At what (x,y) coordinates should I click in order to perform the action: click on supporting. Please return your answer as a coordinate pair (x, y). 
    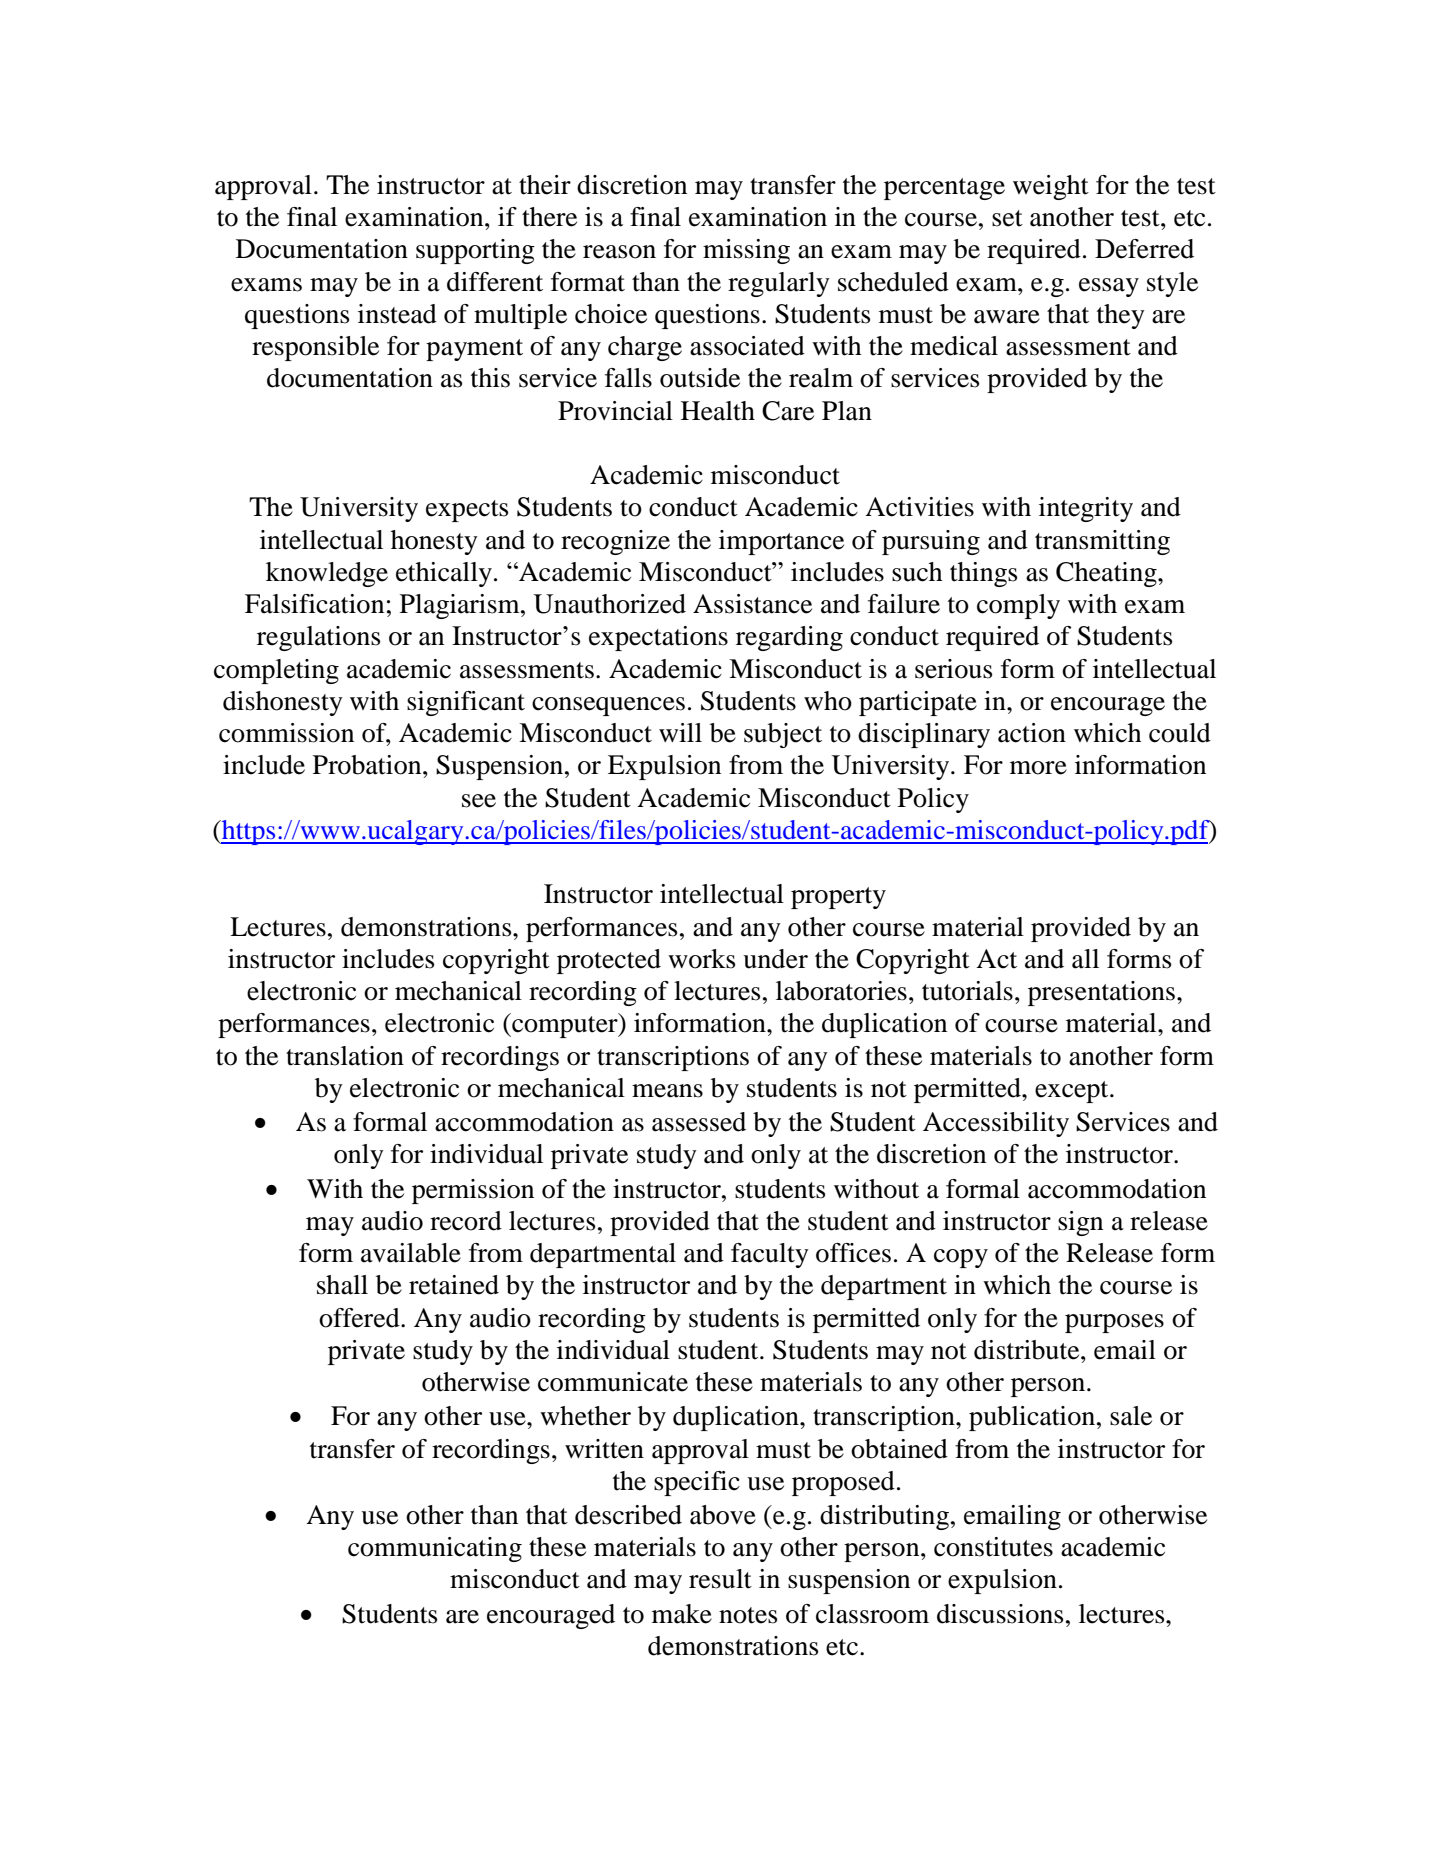
    Looking at the image, I should click on (475, 251).
